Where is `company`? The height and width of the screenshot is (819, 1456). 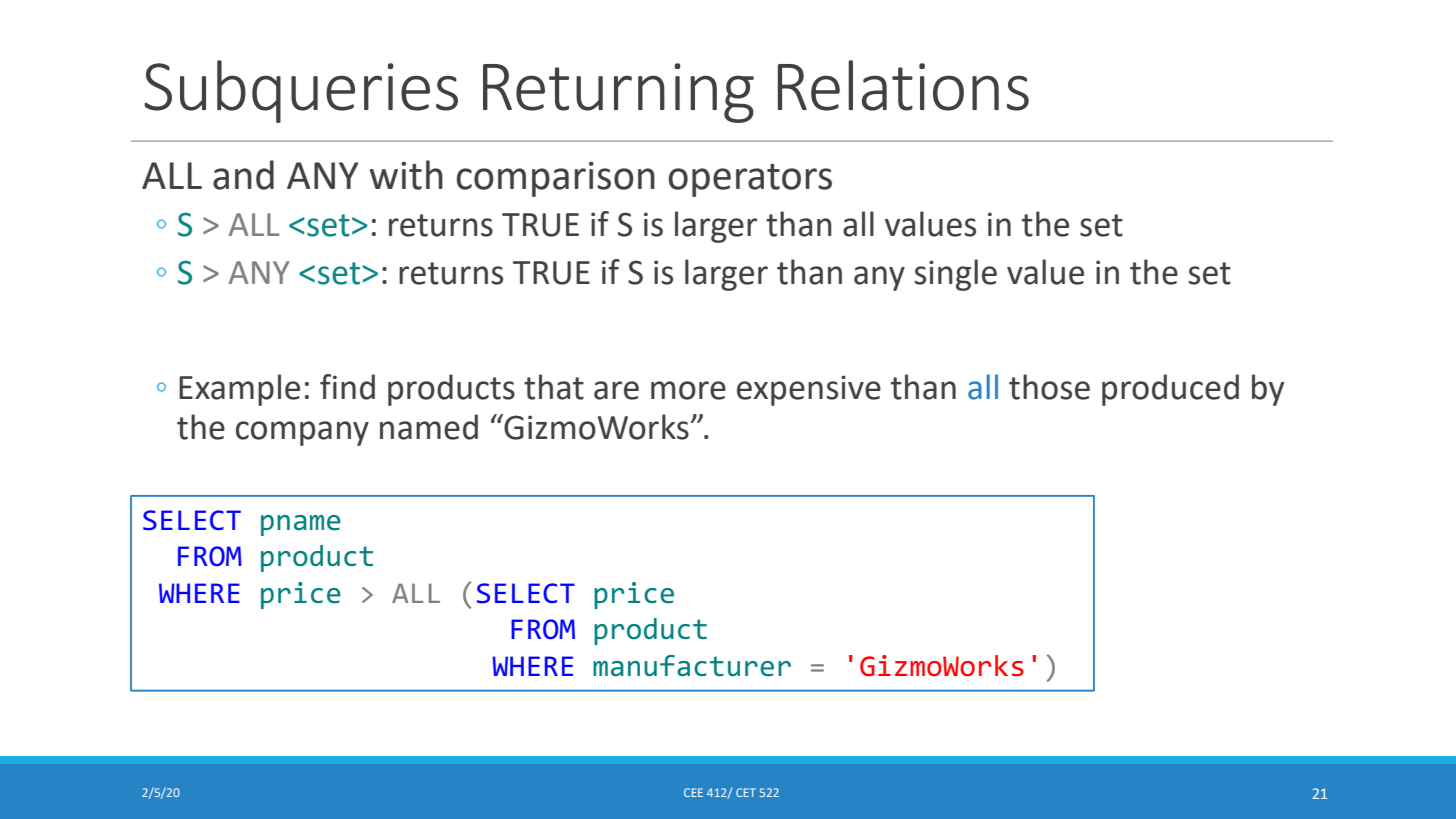 company is located at coordinates (302, 433).
